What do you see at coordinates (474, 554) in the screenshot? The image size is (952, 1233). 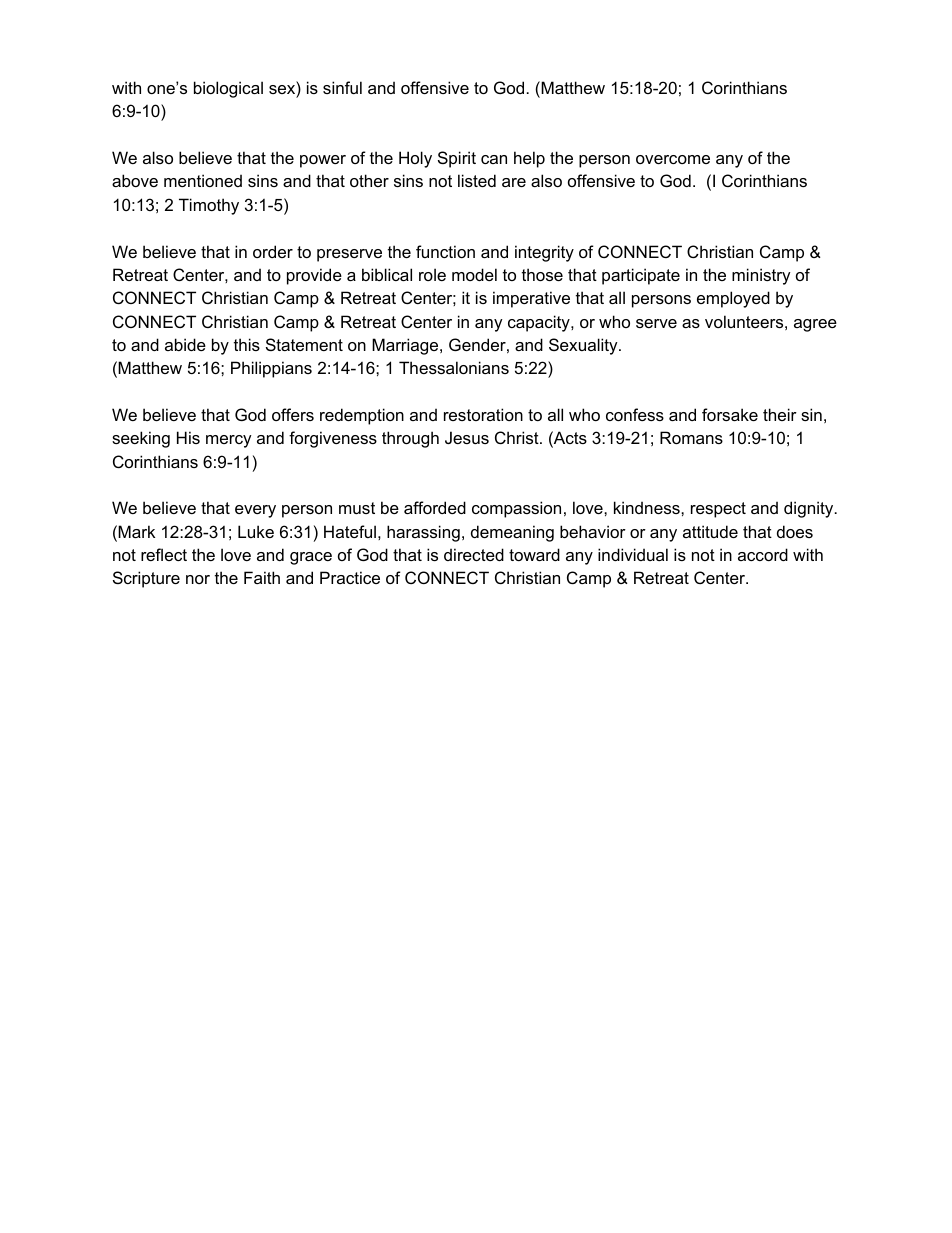 I see `directed` at bounding box center [474, 554].
